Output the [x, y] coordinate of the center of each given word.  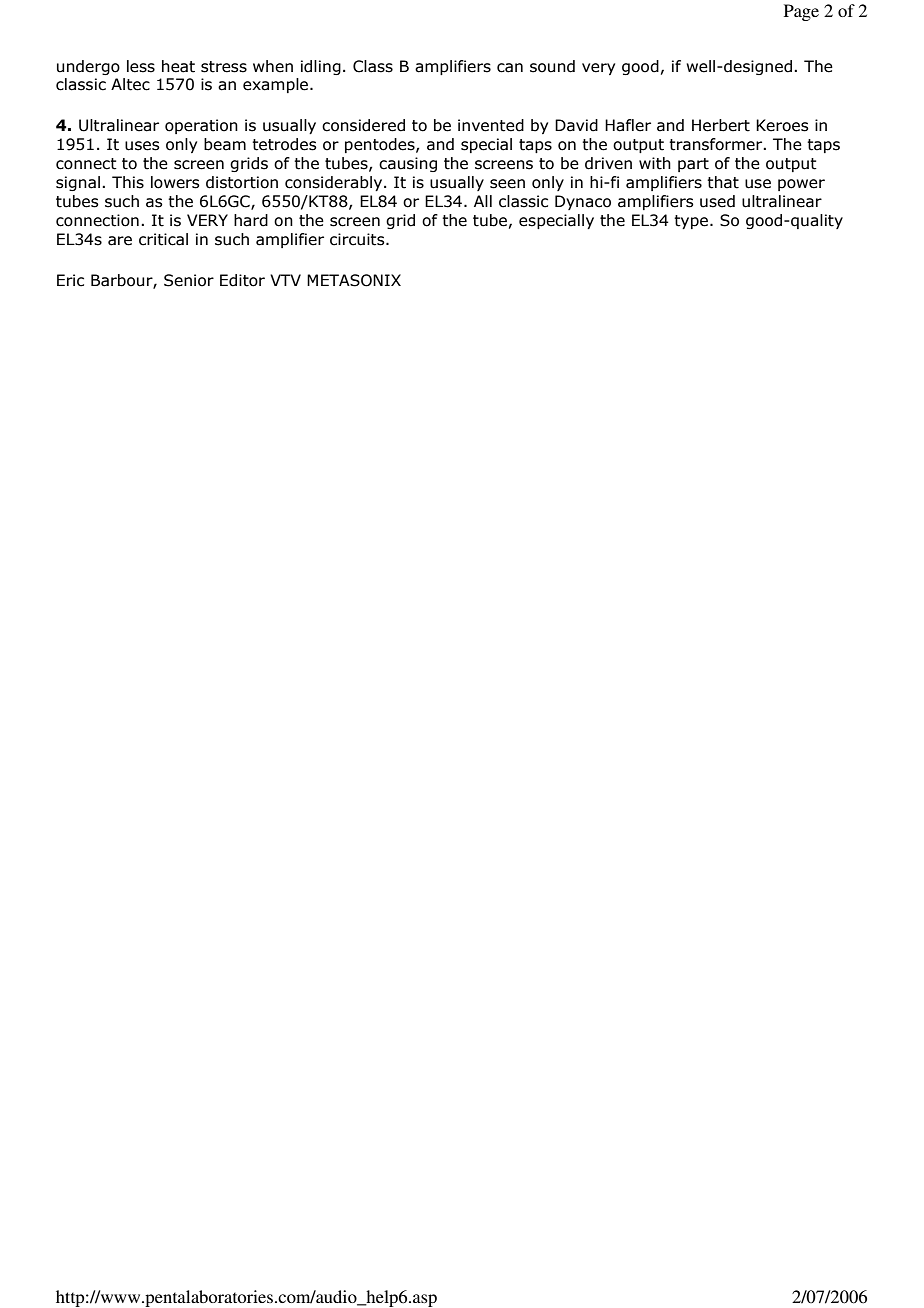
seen [507, 184]
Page [801, 12]
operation [201, 126]
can [510, 68]
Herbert [721, 125]
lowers [175, 182]
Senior [189, 280]
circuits [358, 239]
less [141, 66]
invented [491, 125]
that [723, 182]
